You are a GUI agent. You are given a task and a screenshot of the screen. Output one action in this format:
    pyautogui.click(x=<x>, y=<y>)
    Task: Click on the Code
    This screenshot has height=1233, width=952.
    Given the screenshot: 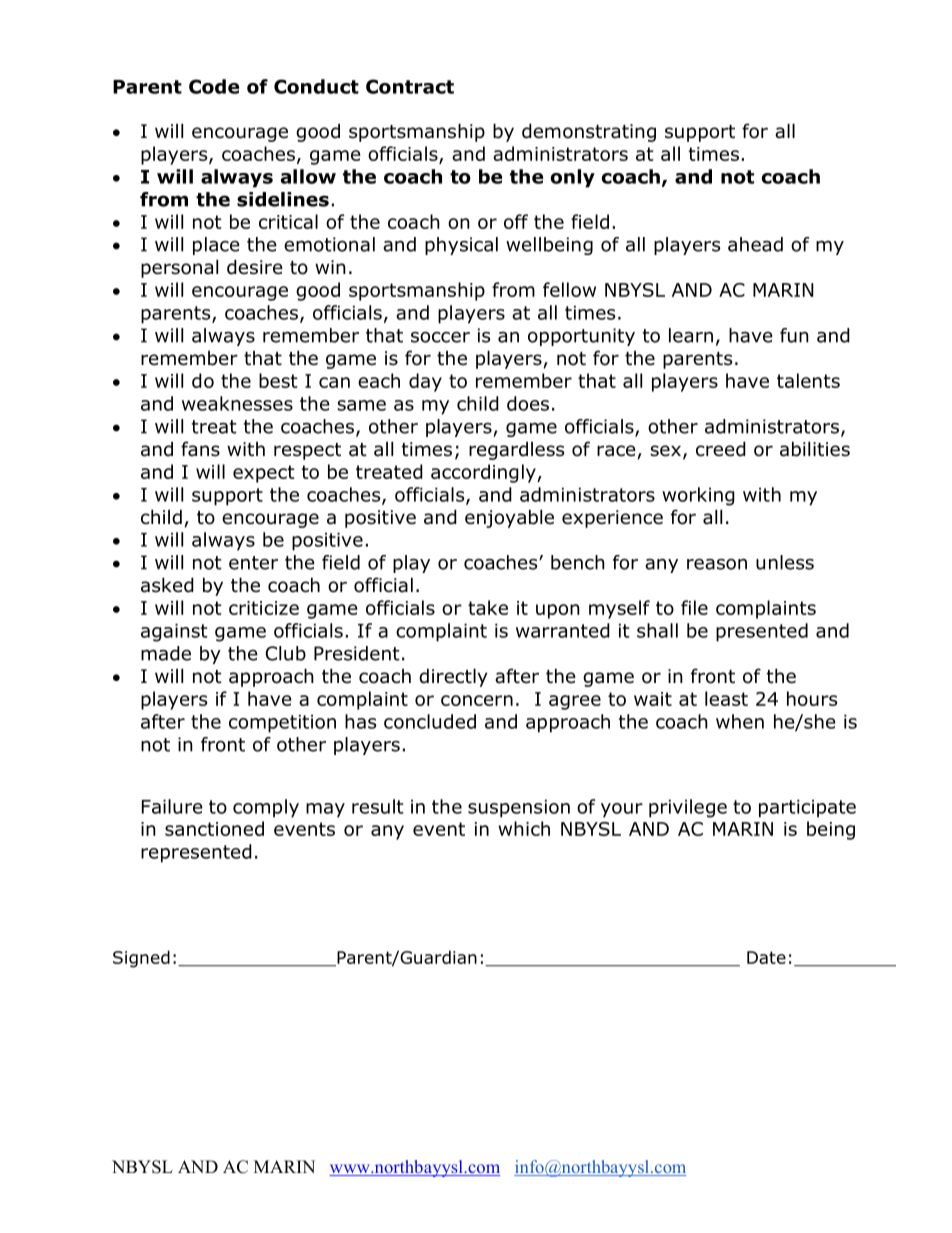 What is the action you would take?
    pyautogui.click(x=214, y=86)
